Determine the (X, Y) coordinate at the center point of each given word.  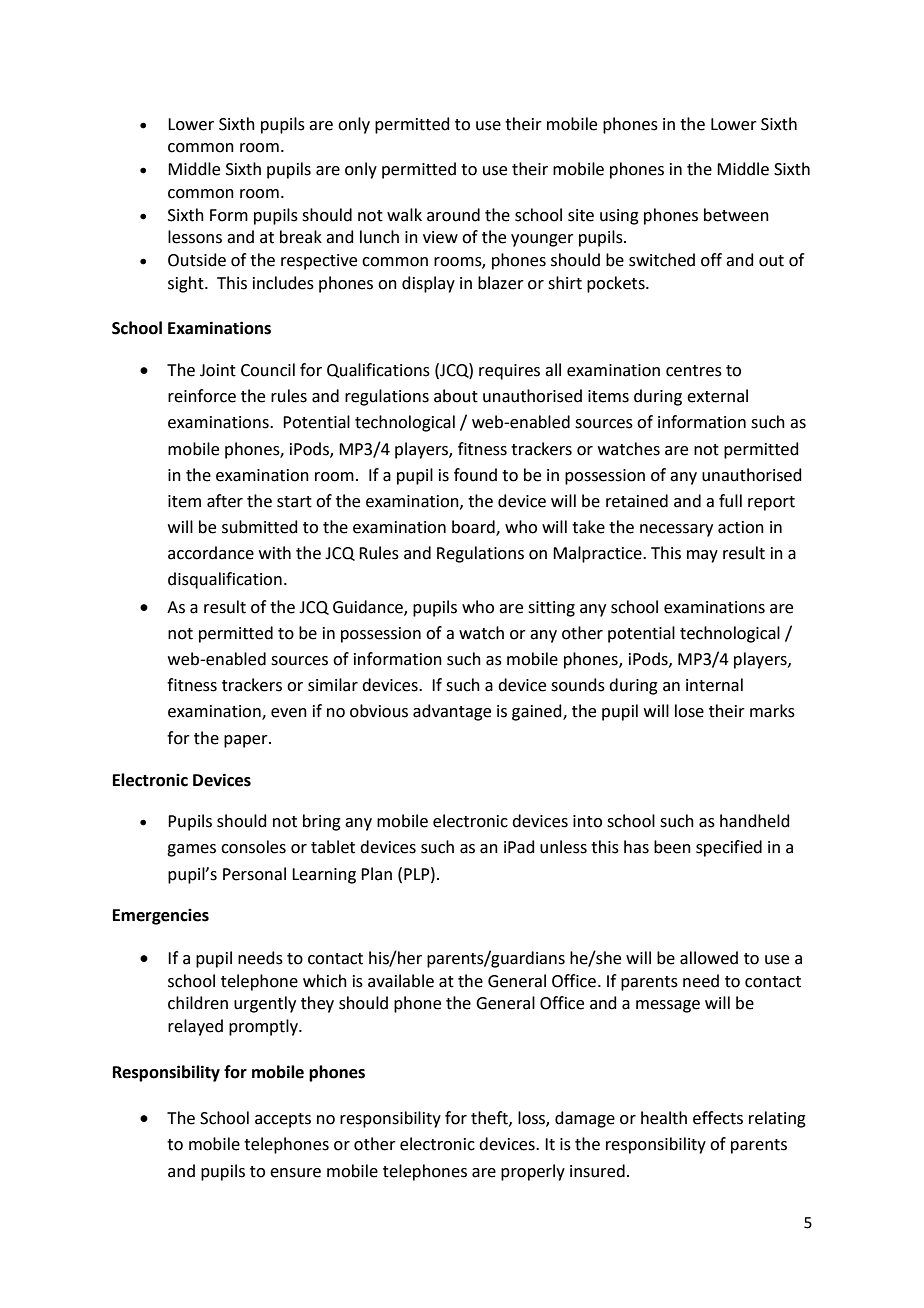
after (225, 501)
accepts (283, 1120)
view (440, 237)
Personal (254, 874)
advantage (452, 712)
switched (662, 260)
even (289, 713)
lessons (195, 237)
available (401, 981)
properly (533, 1172)
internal (714, 685)
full (730, 501)
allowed (709, 958)
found (475, 475)
